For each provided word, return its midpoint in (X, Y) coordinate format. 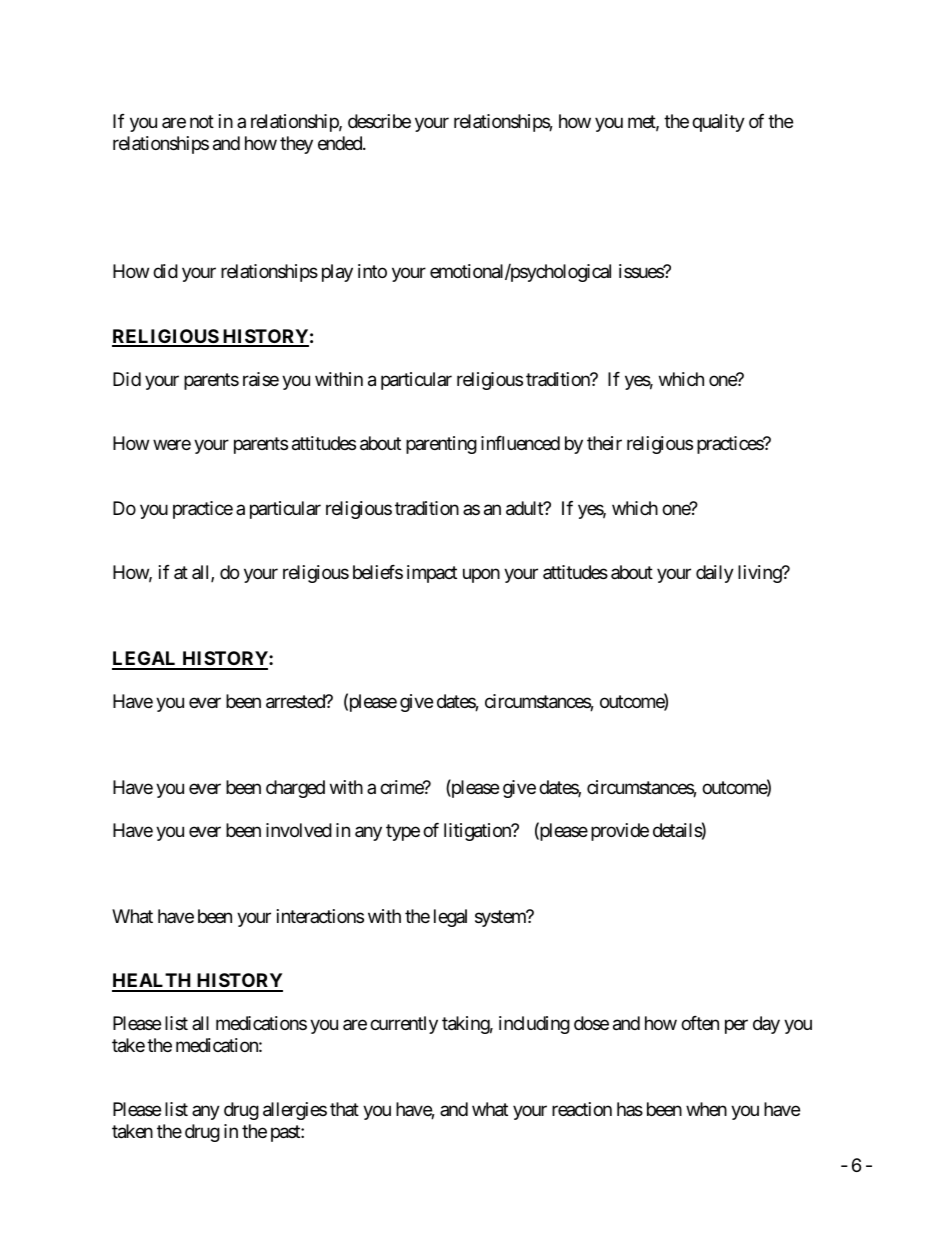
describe (379, 121)
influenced (520, 443)
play (337, 273)
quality (718, 123)
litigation (478, 832)
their (604, 443)
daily (715, 574)
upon (481, 576)
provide (620, 832)
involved (299, 830)
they (296, 145)
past (286, 1133)
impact (432, 574)
